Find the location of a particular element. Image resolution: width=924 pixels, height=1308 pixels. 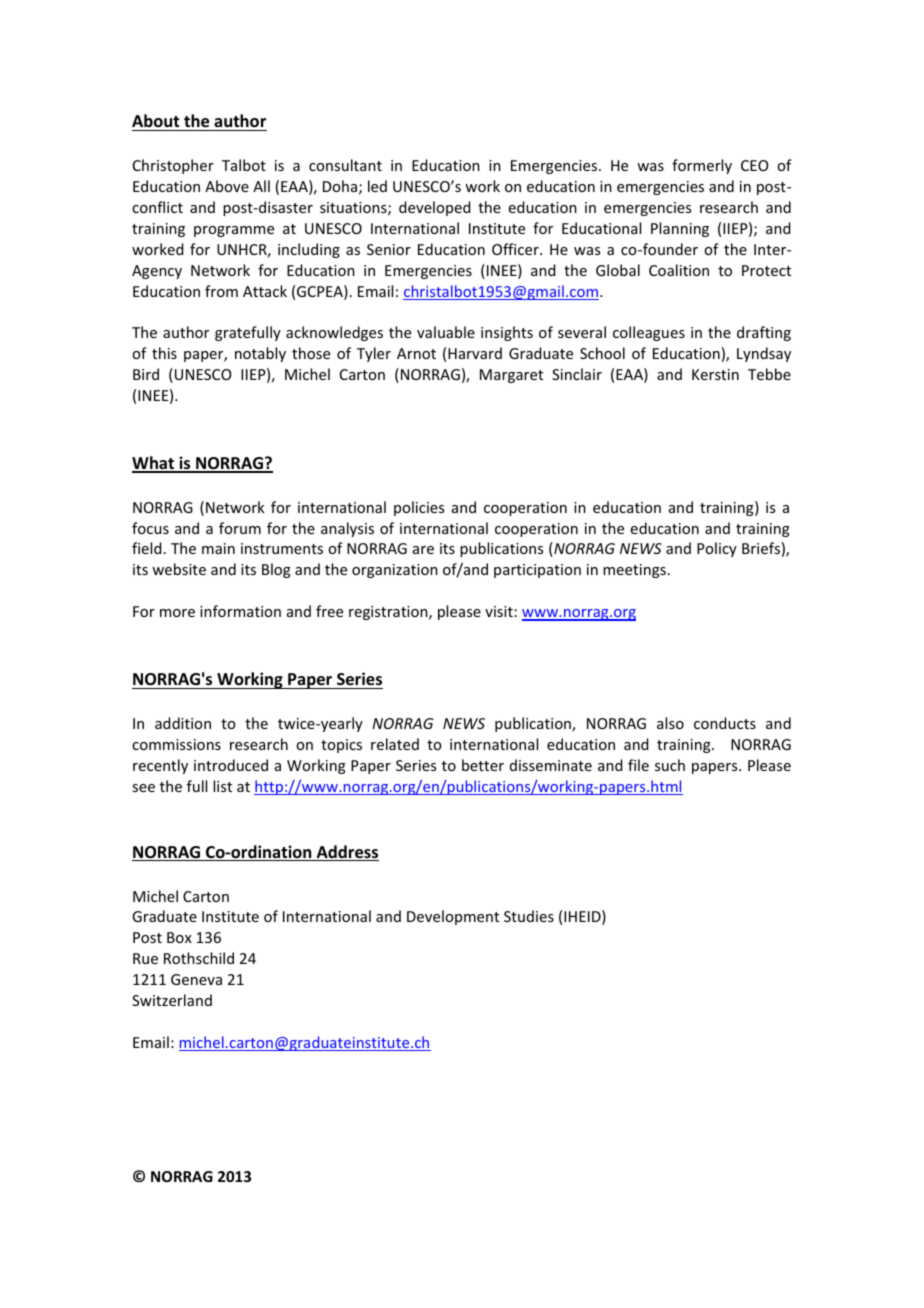

Christopher is located at coordinates (173, 166).
